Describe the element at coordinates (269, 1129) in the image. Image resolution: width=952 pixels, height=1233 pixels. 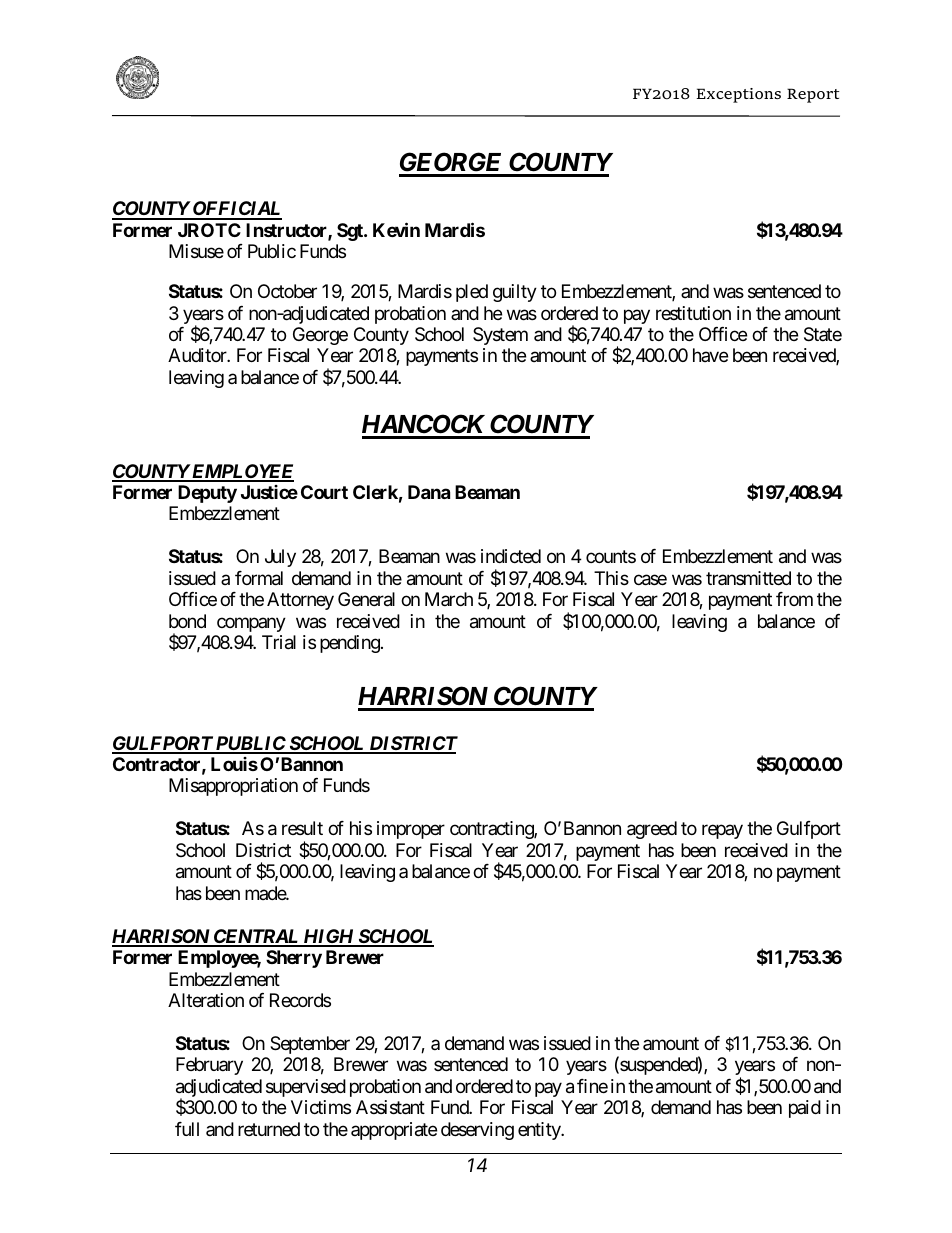
I see `returned` at that location.
